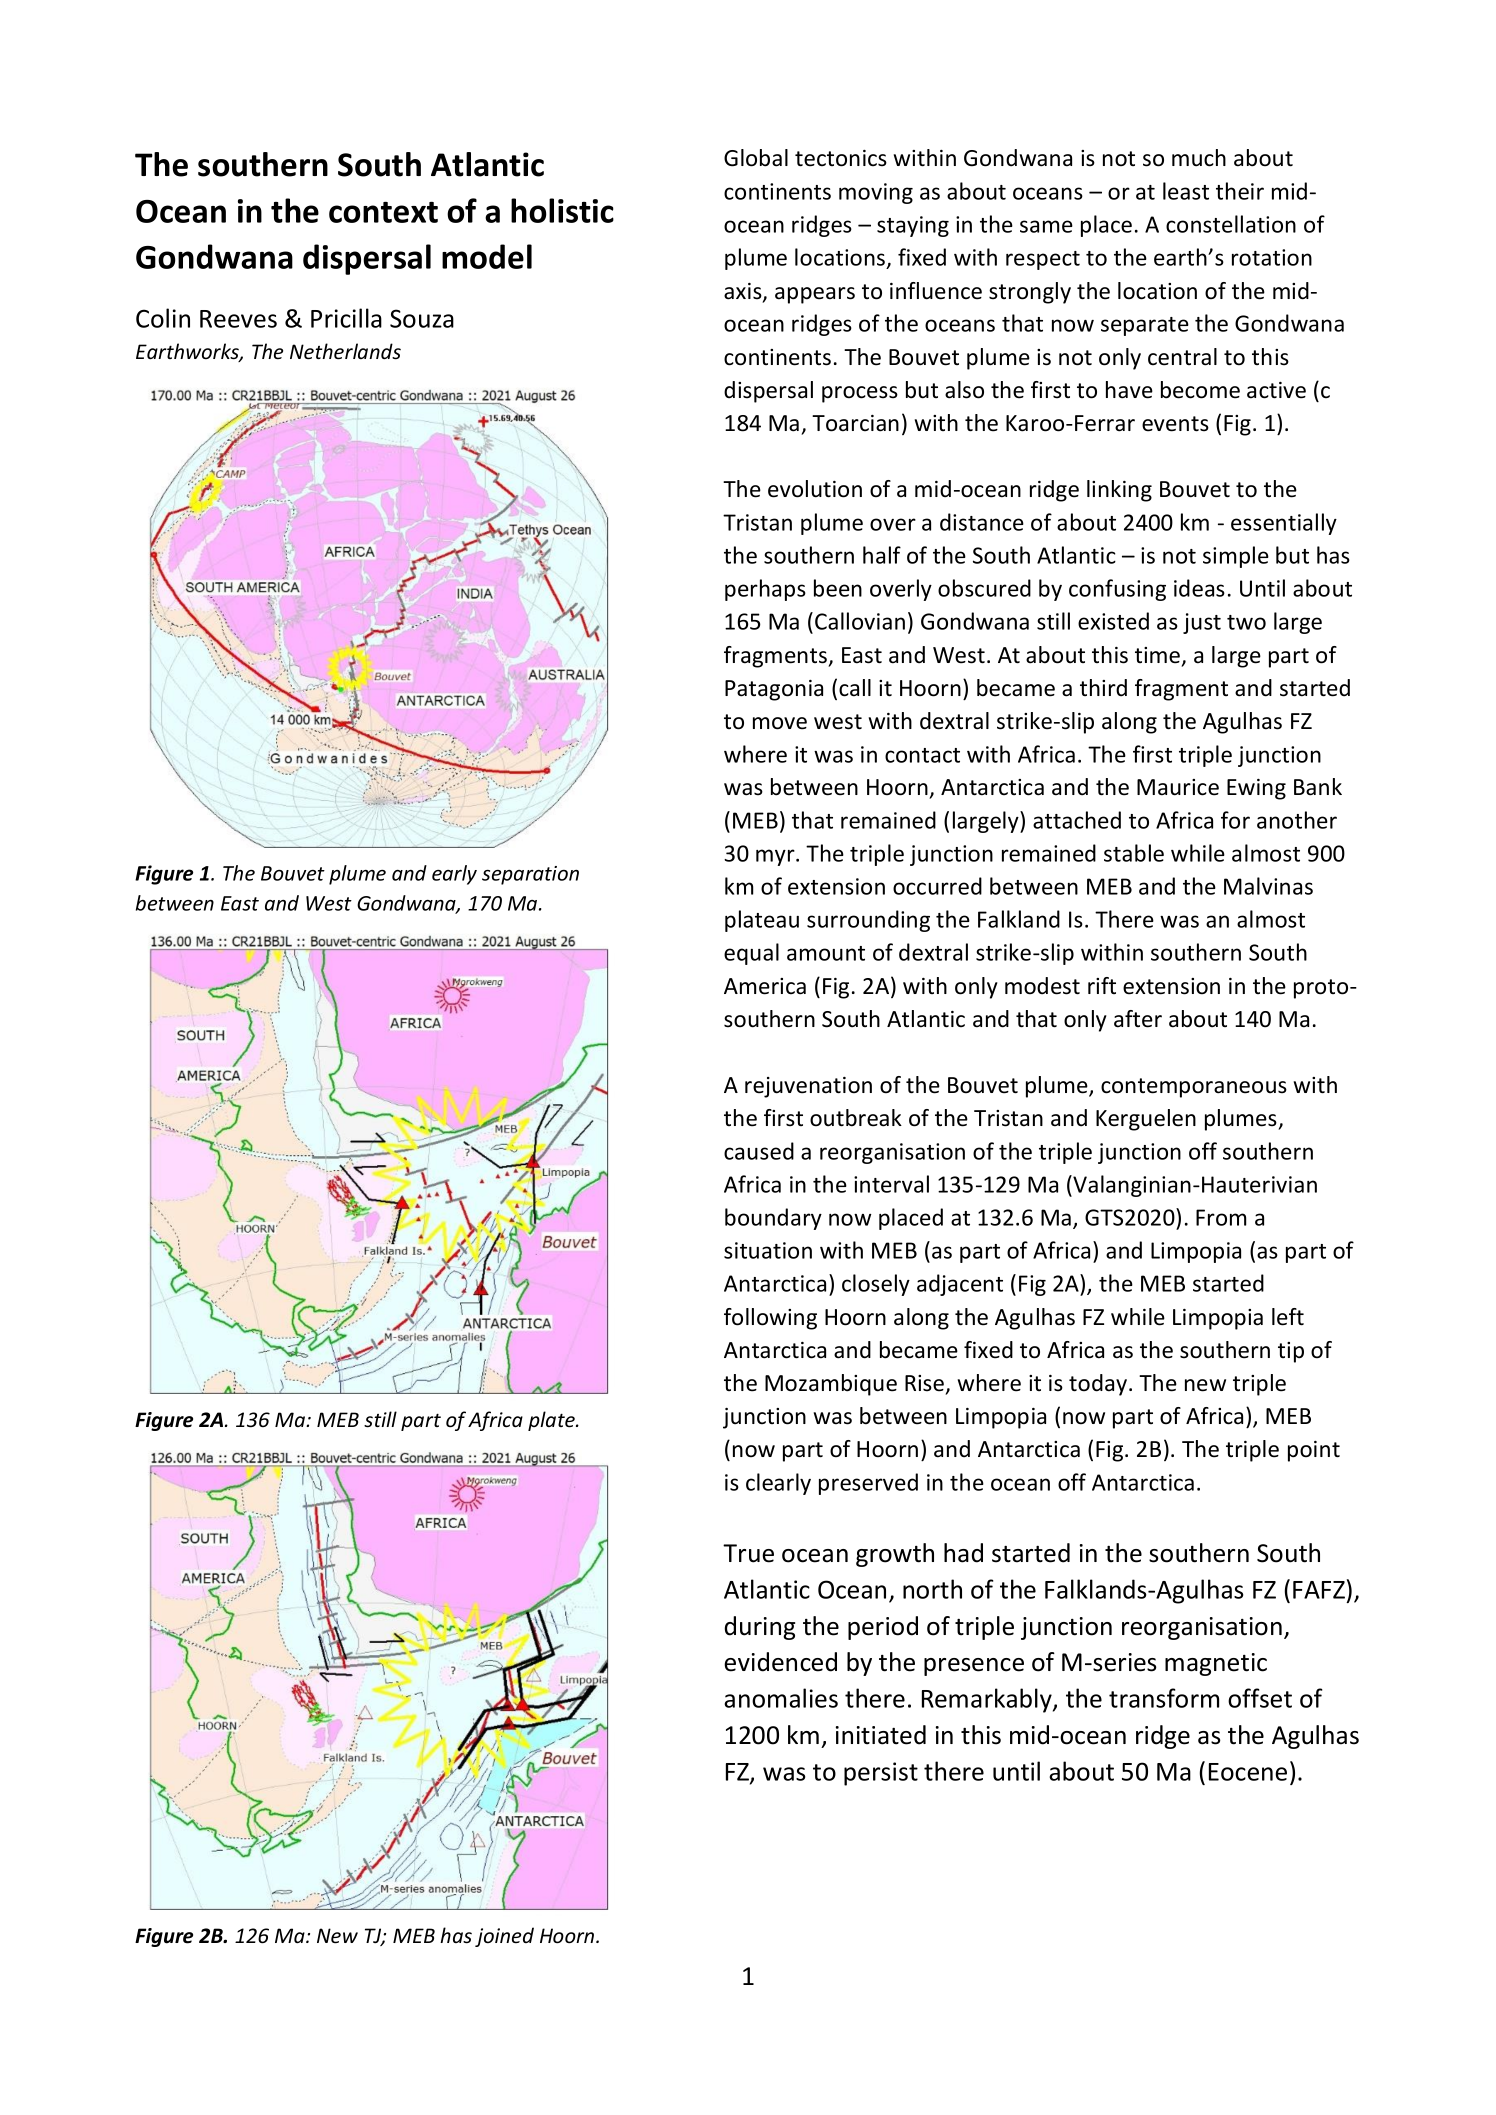 This document has width=1496, height=2115. Describe the element at coordinates (345, 351) in the document. I see `Netherlands` at that location.
